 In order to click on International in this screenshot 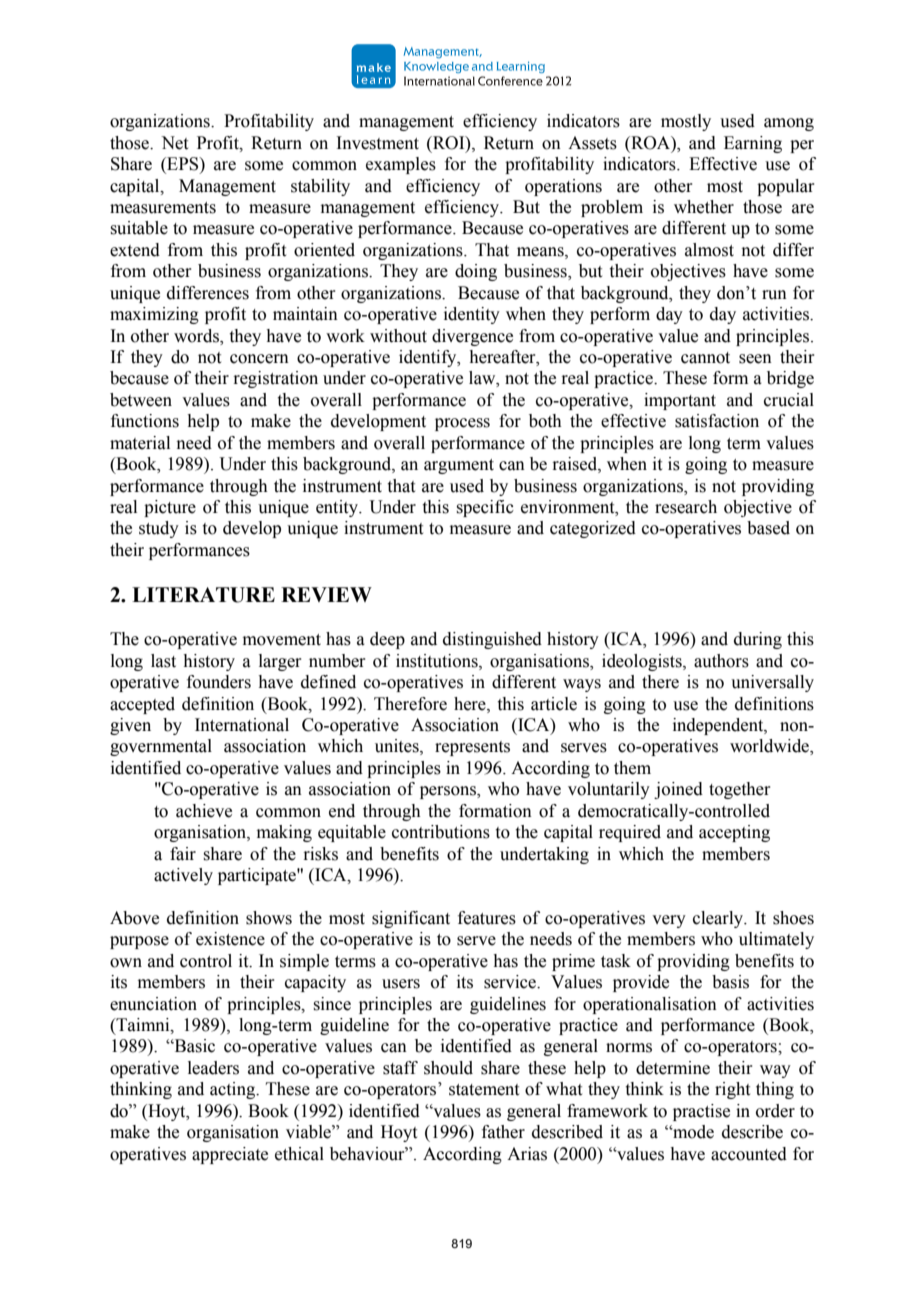, I will do `click(242, 725)`.
